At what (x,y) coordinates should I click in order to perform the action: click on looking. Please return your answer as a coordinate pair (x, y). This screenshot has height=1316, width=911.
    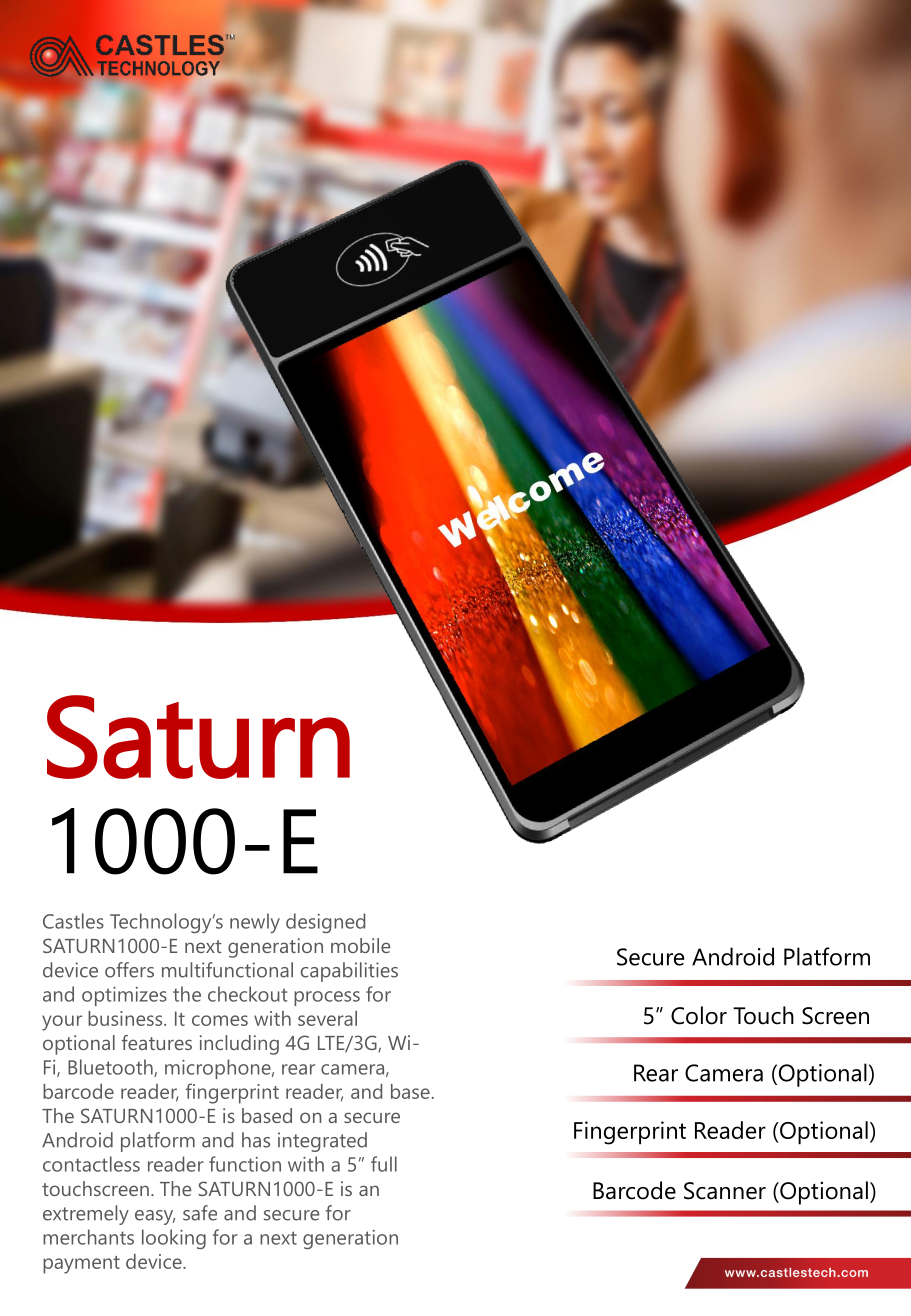
    Looking at the image, I should click on (174, 1239).
